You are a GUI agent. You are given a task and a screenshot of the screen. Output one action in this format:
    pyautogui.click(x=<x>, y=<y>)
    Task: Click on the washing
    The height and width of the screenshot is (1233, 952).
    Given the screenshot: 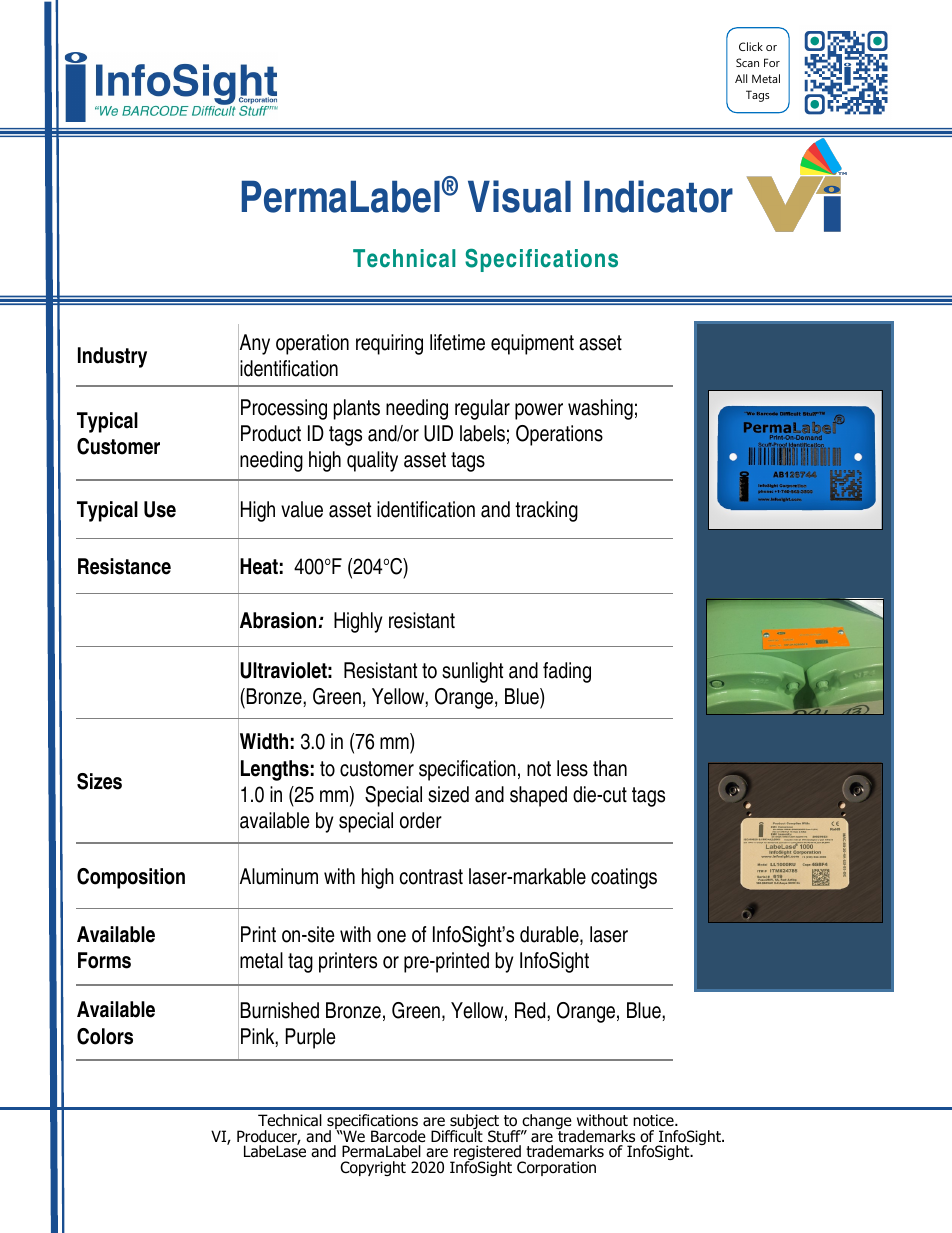 What is the action you would take?
    pyautogui.click(x=600, y=409)
